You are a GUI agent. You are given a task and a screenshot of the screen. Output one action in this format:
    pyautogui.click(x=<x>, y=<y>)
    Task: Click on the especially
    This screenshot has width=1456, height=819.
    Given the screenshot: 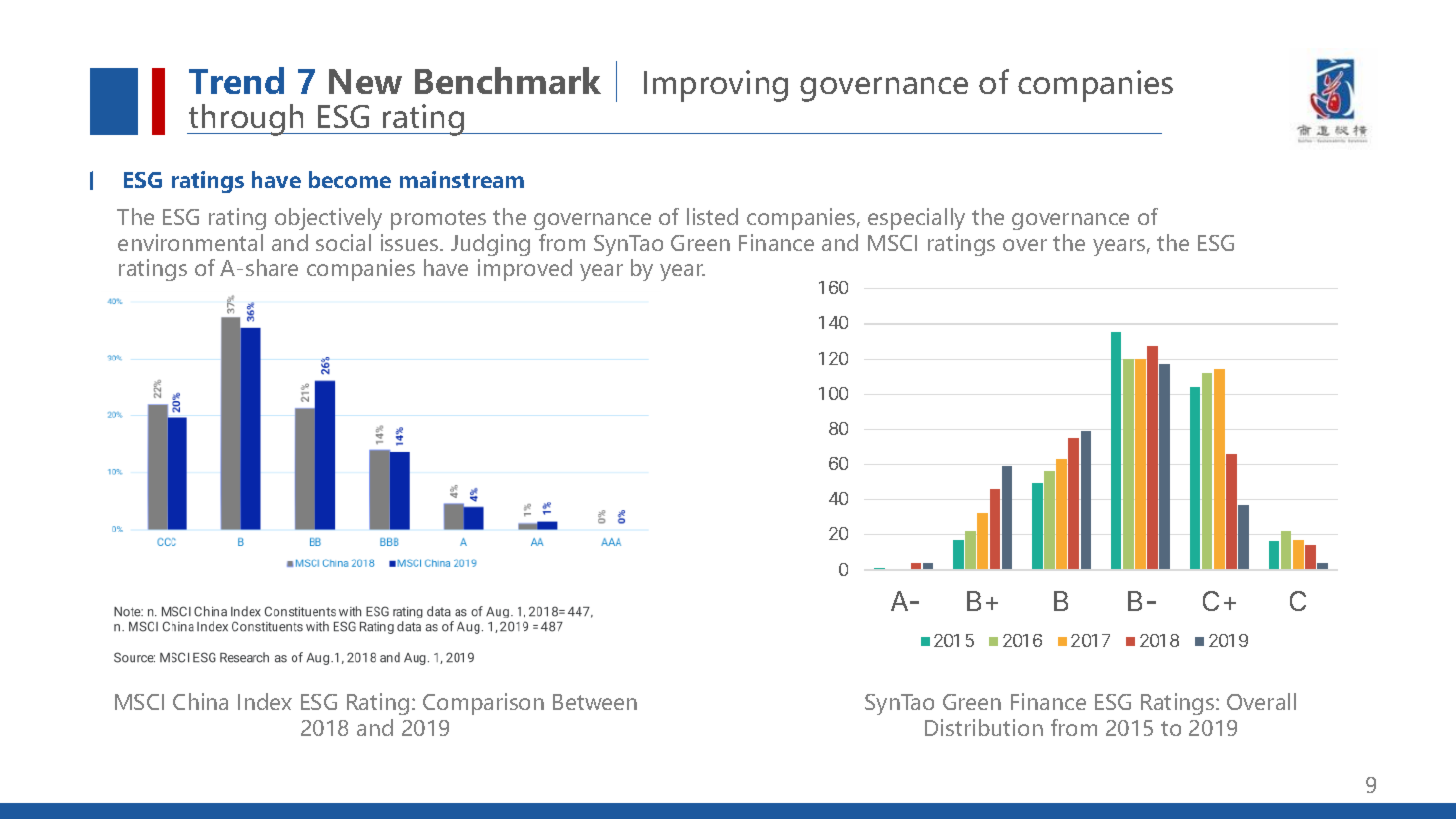 What is the action you would take?
    pyautogui.click(x=916, y=219)
